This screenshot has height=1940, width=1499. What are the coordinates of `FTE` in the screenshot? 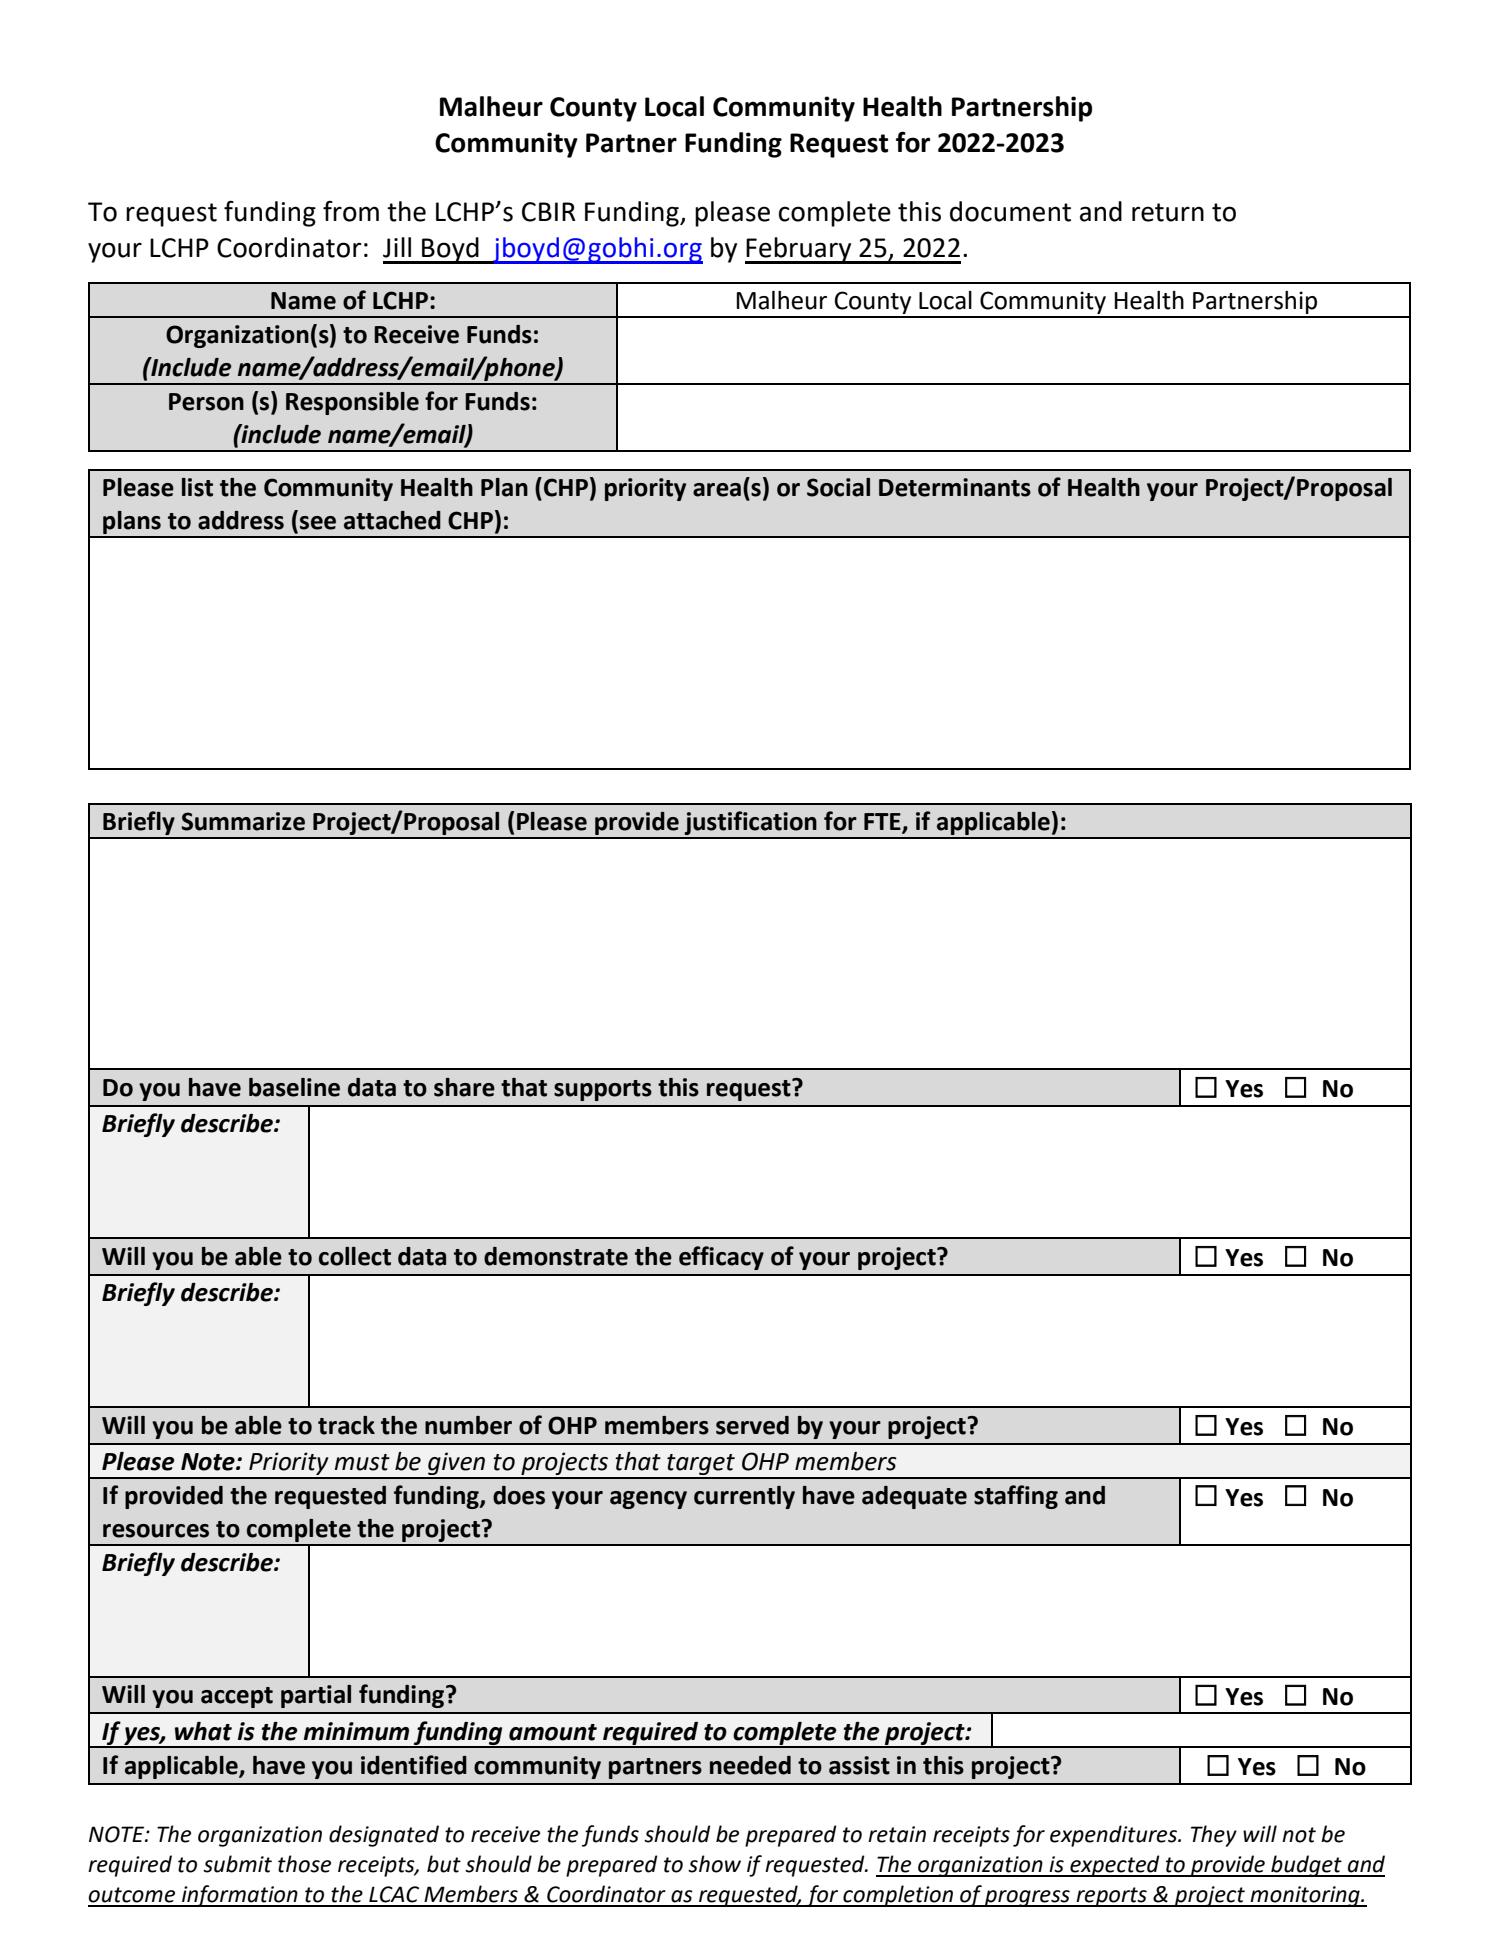 It's located at (883, 822).
